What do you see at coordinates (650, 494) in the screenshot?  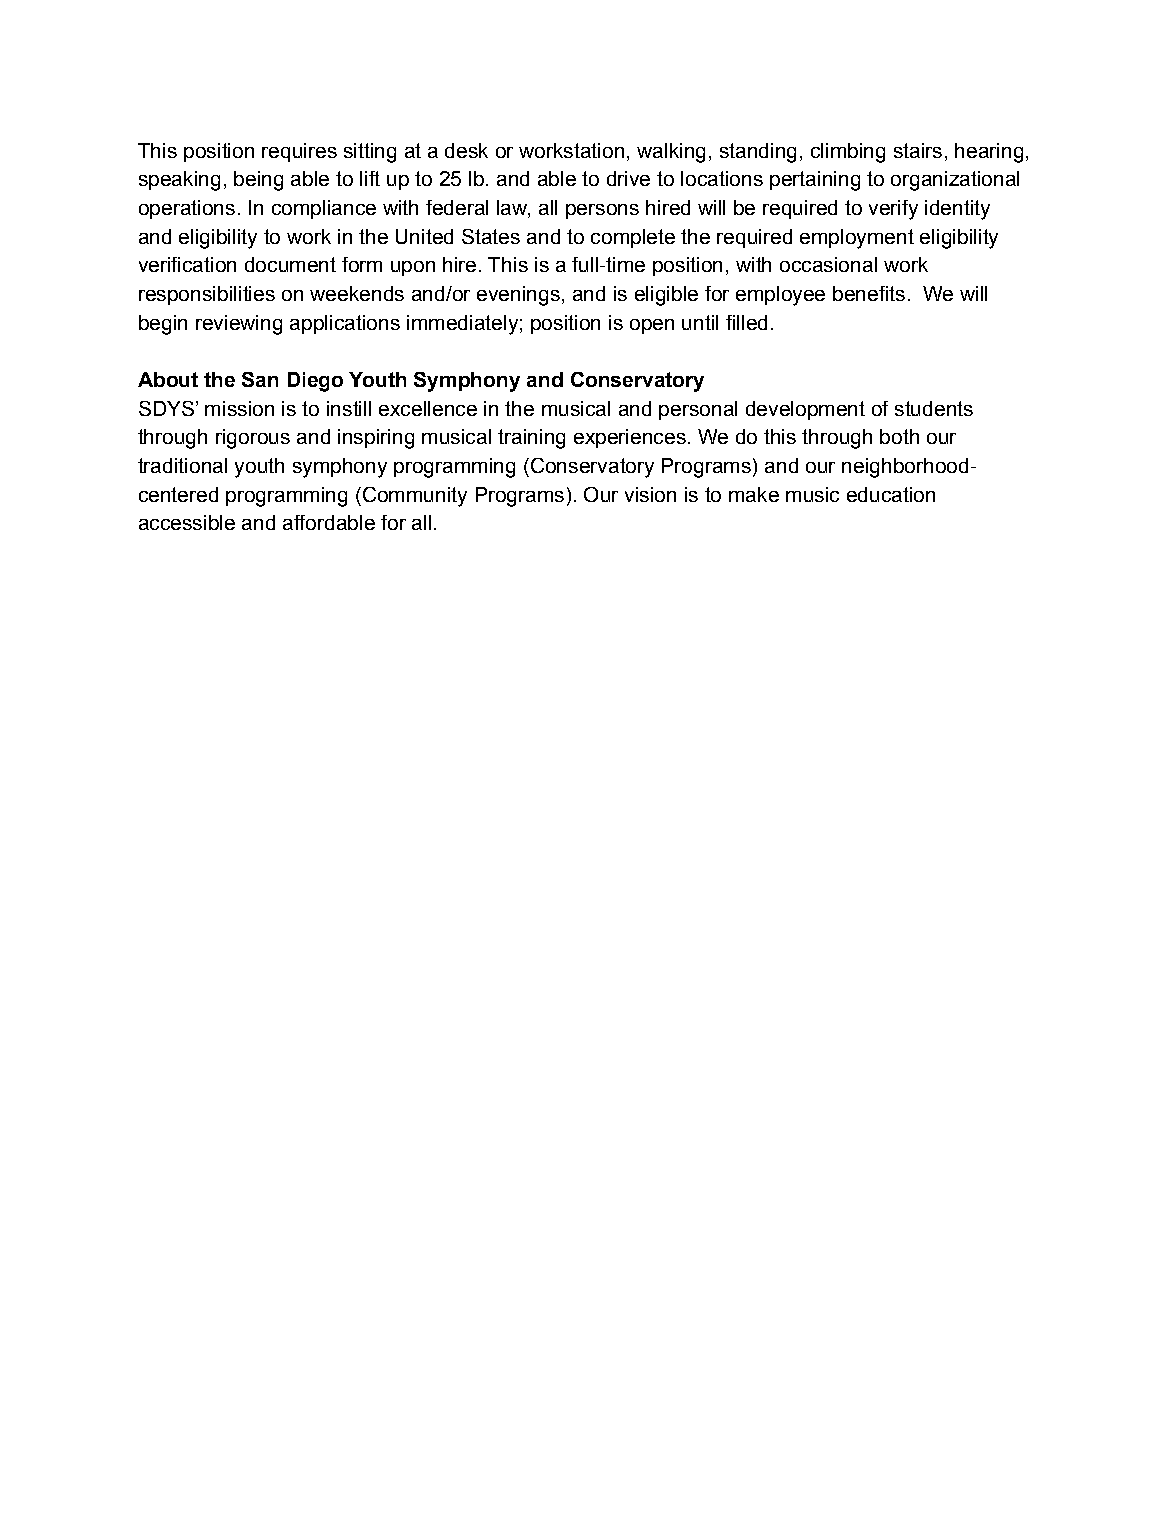 I see `vision` at bounding box center [650, 494].
